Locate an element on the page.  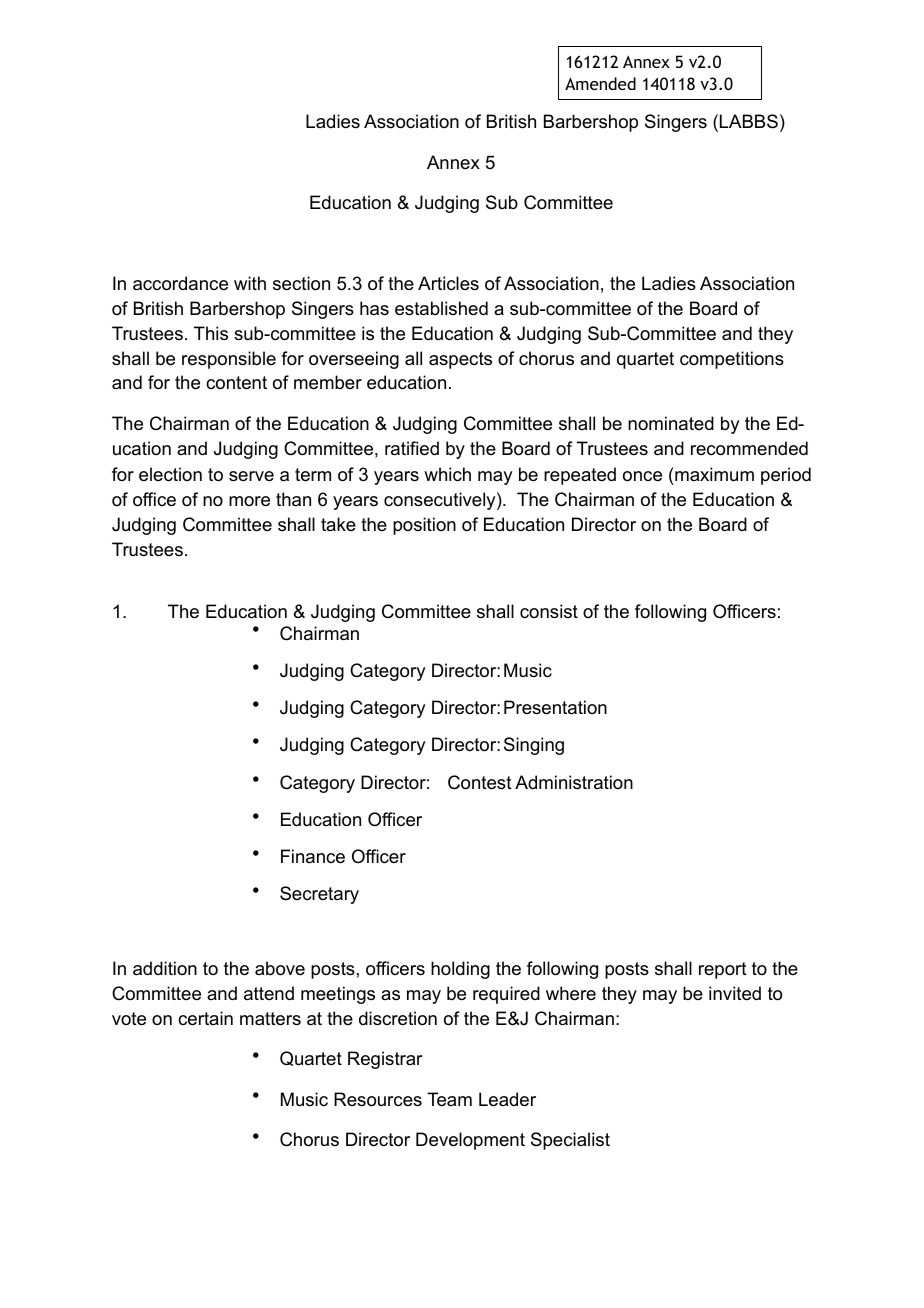
competitions is located at coordinates (732, 360).
